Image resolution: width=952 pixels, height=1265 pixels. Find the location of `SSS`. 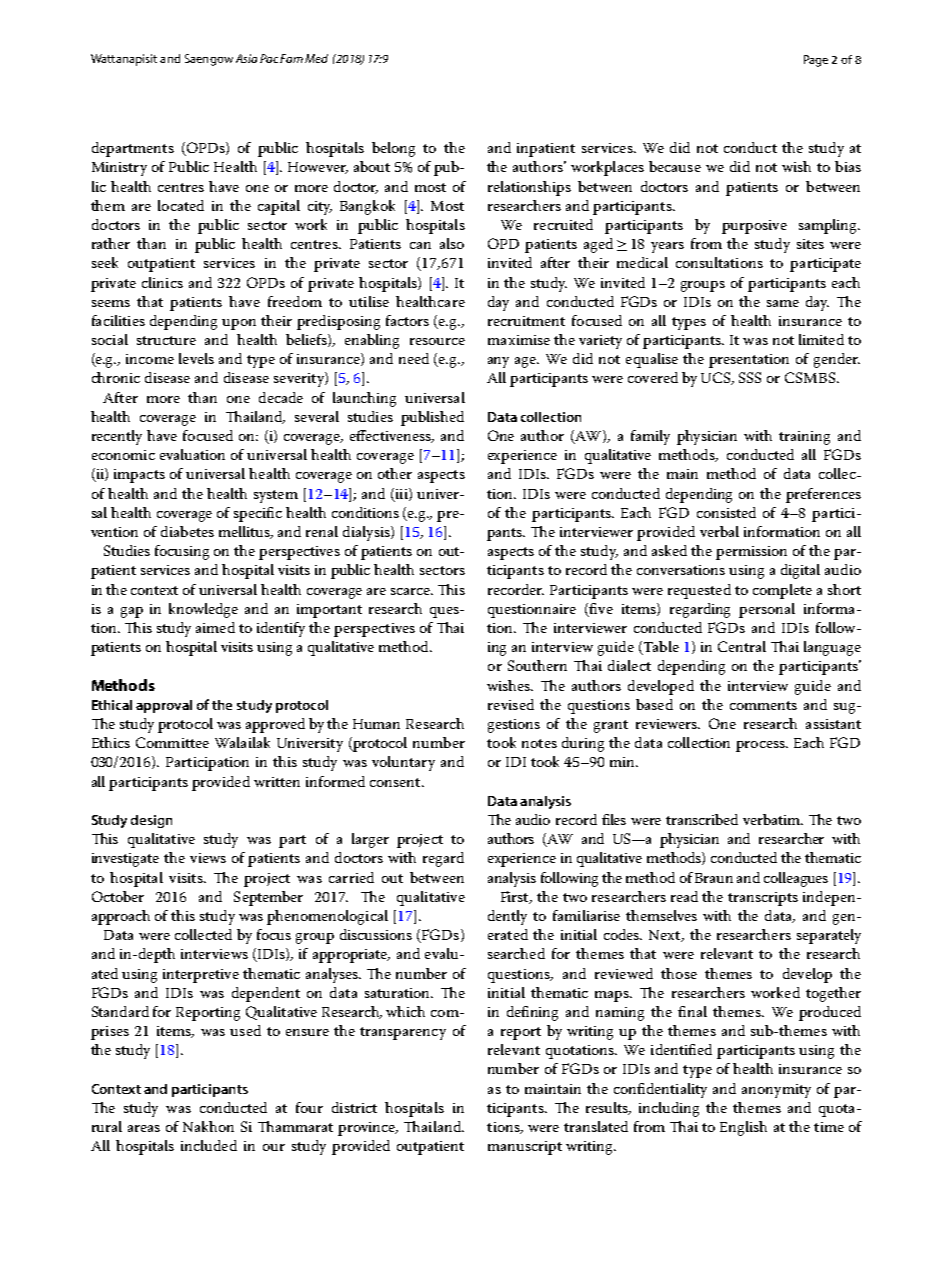

SSS is located at coordinates (750, 377).
